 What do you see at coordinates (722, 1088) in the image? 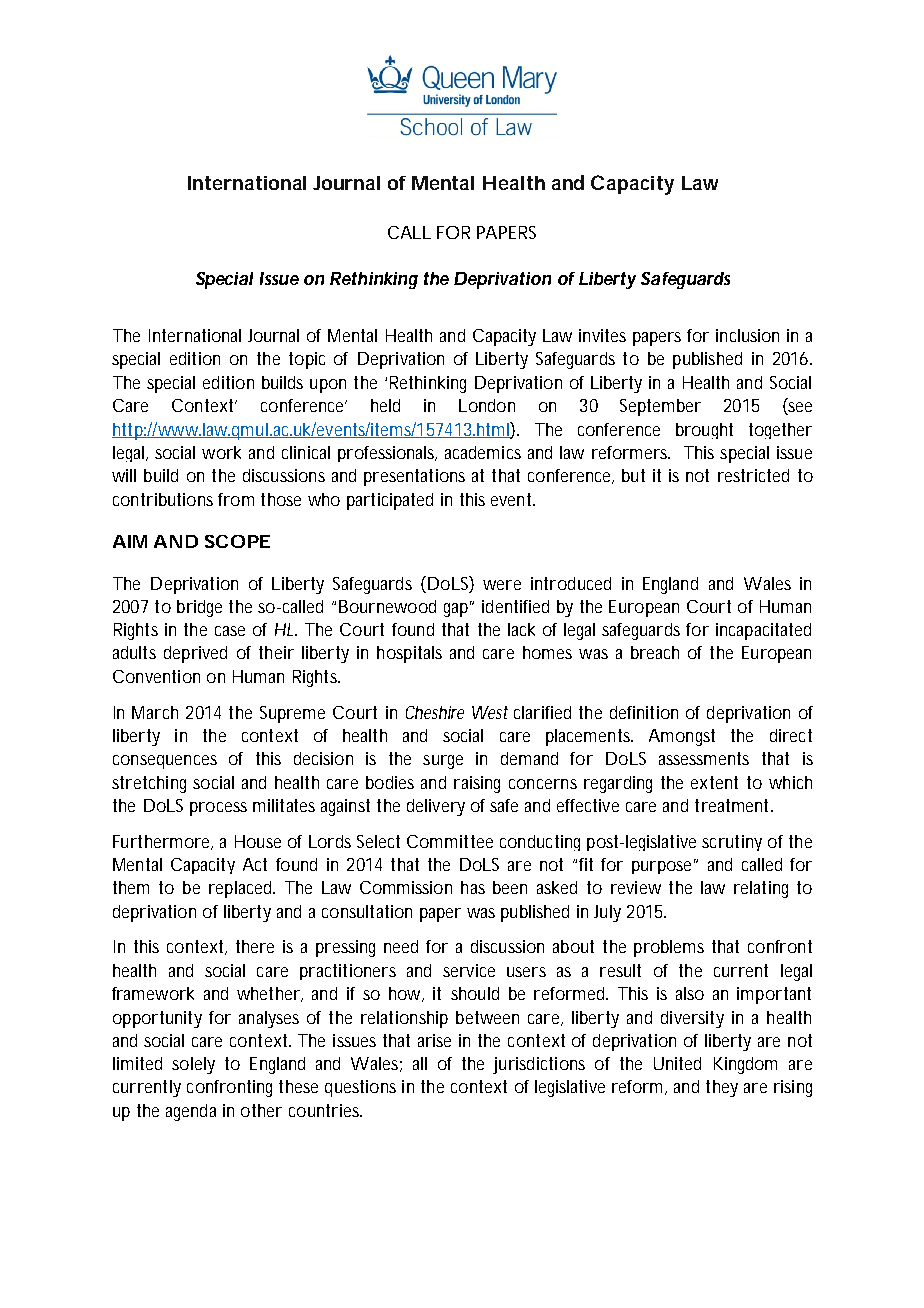
I see `they` at bounding box center [722, 1088].
